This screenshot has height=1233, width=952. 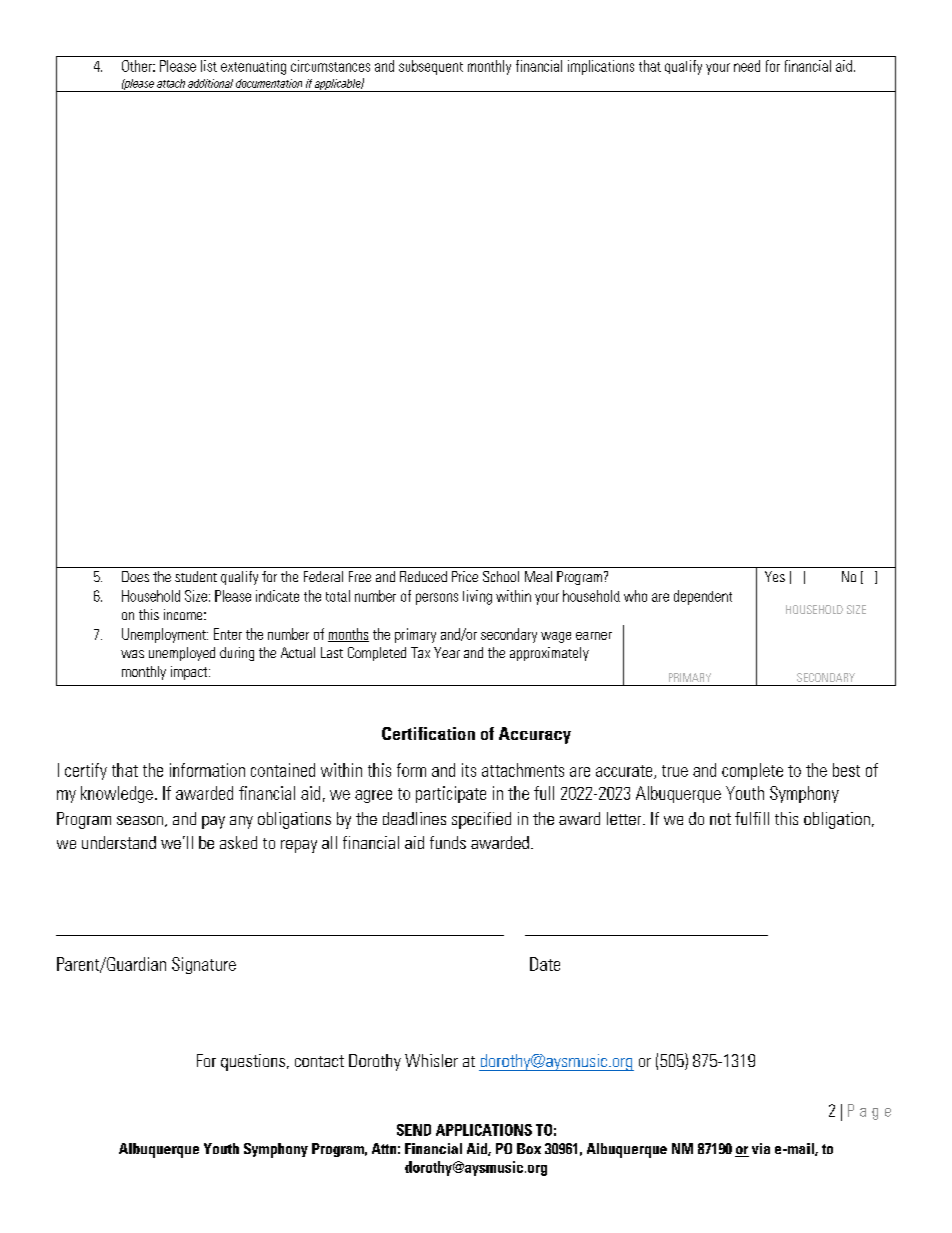 I want to click on its, so click(x=469, y=770).
